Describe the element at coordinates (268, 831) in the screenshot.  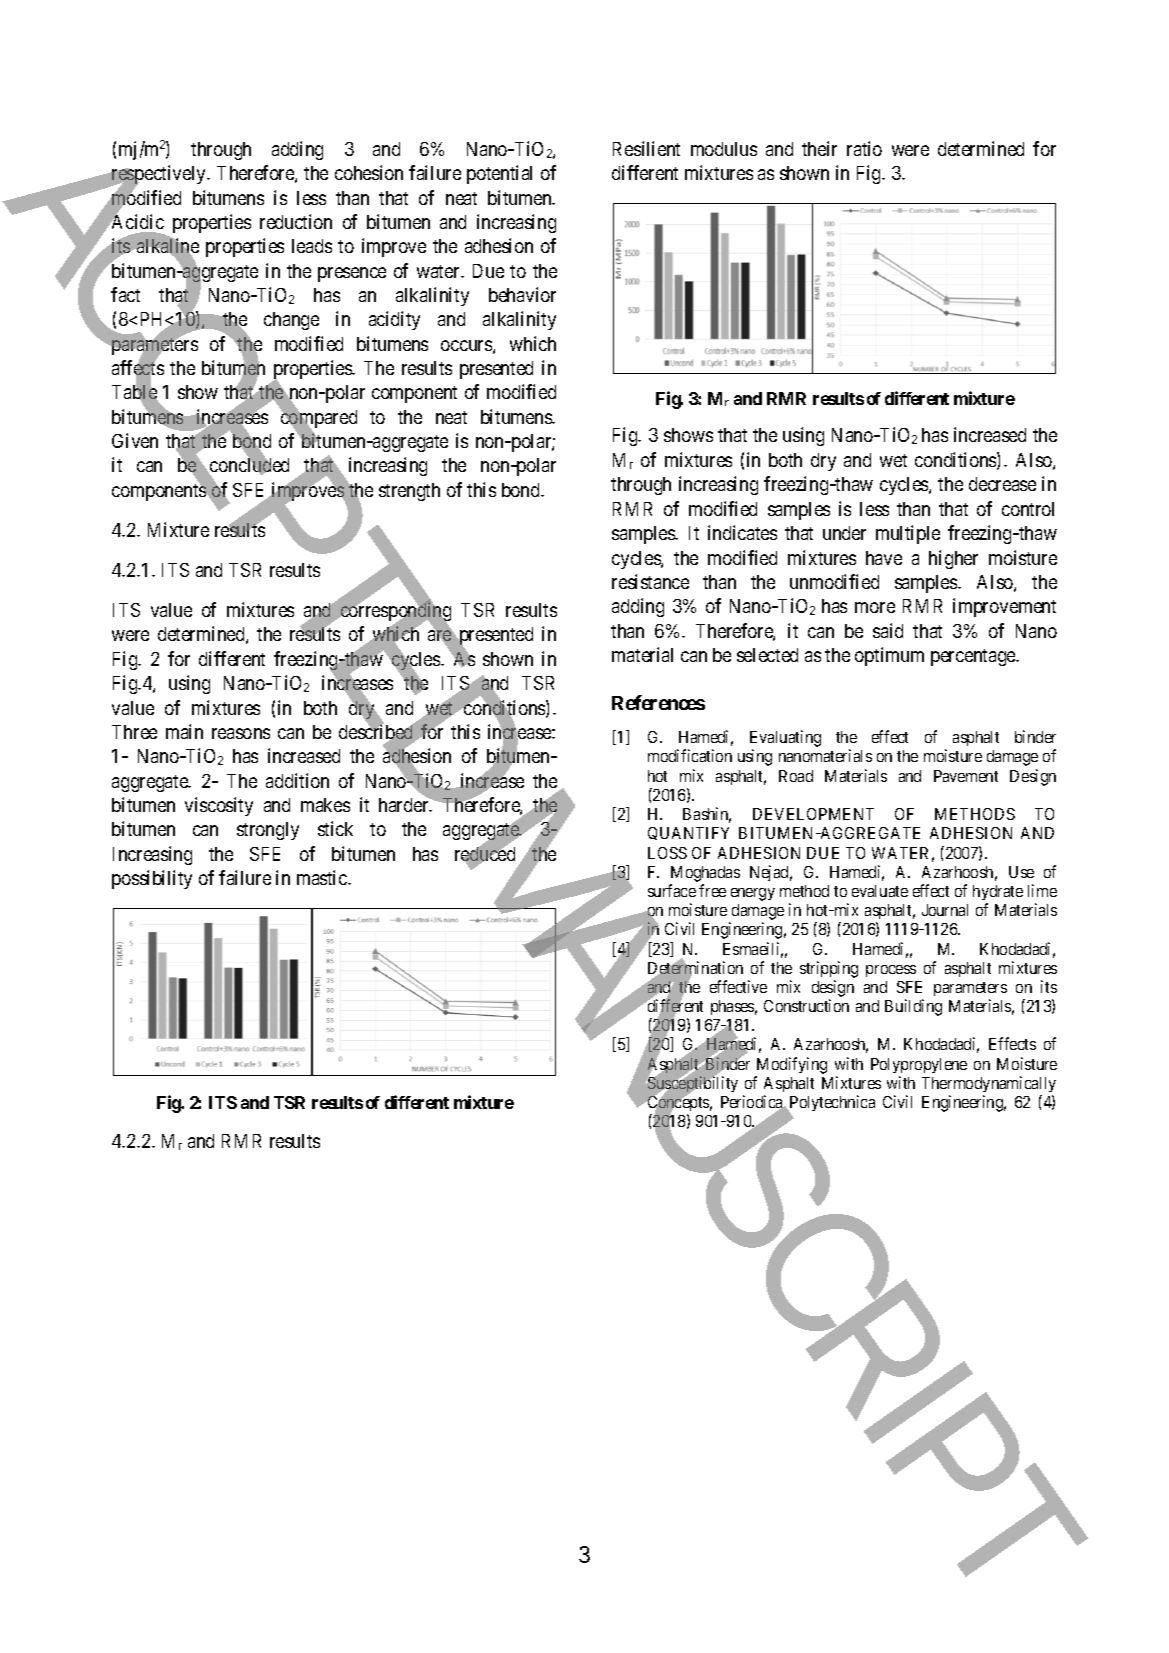
I see `strongly` at that location.
